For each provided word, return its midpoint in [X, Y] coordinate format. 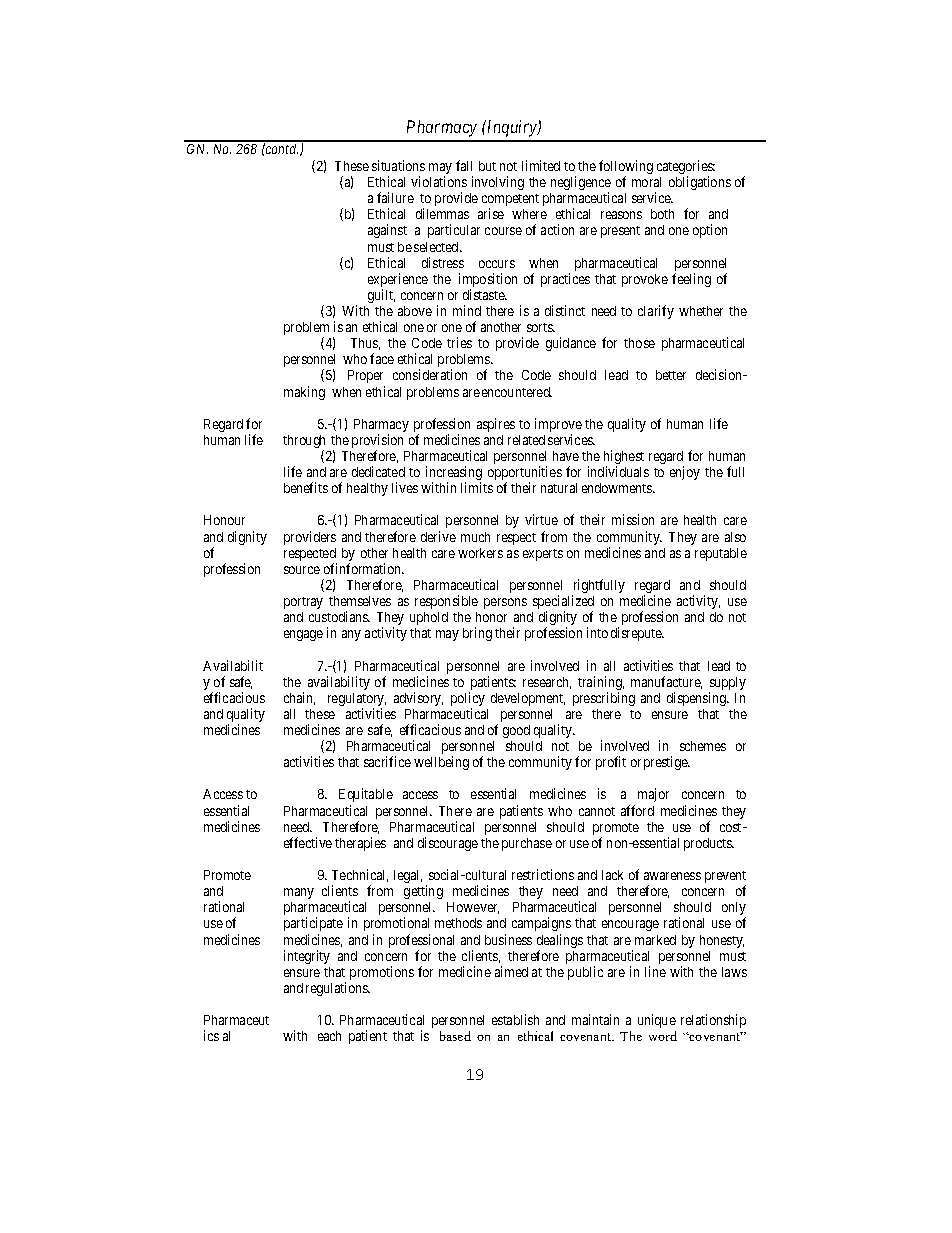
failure [395, 197]
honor [491, 617]
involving [498, 183]
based [455, 1036]
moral [646, 182]
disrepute [637, 634]
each [329, 1036]
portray [303, 603]
